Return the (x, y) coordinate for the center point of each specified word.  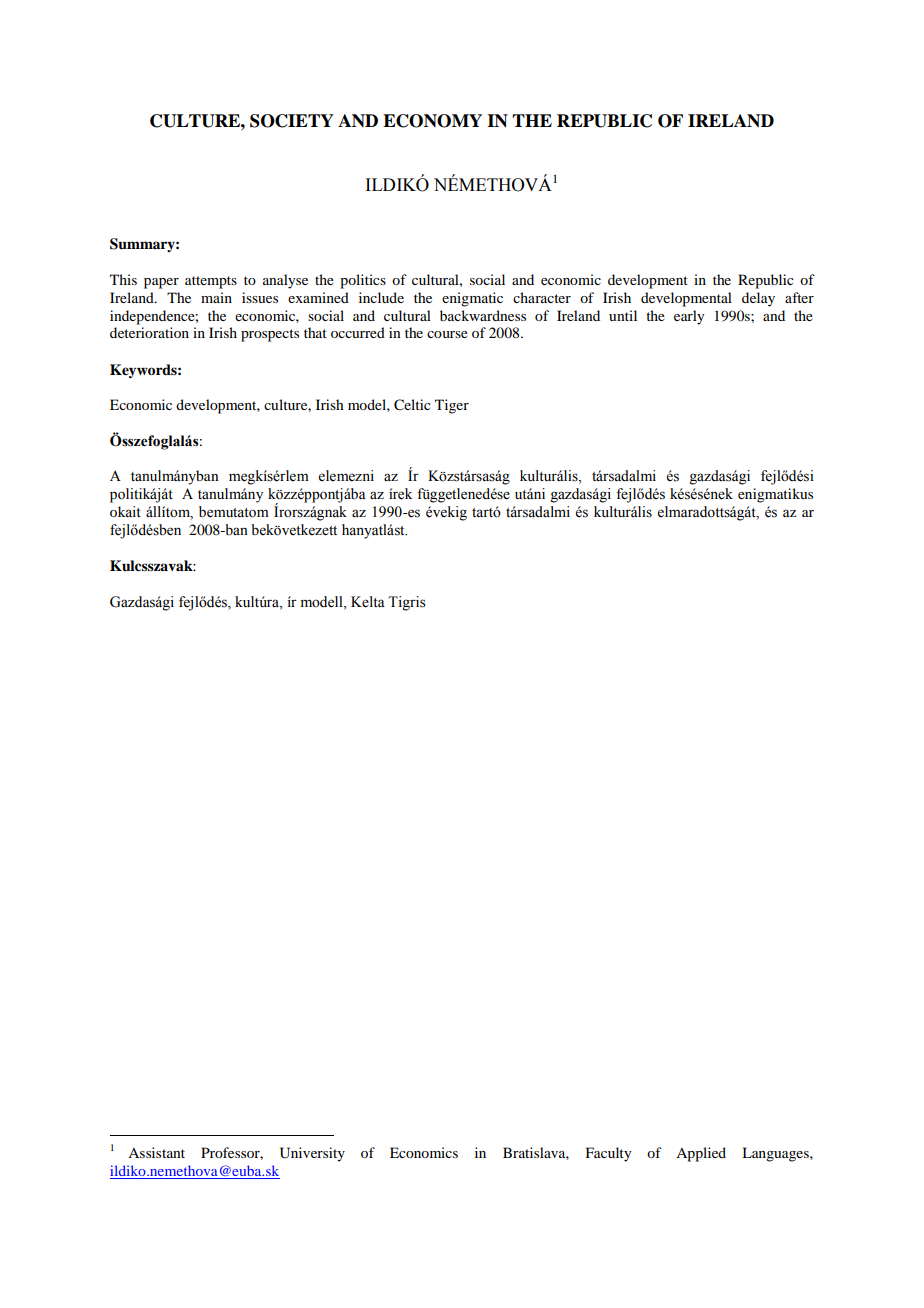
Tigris (407, 603)
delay (758, 299)
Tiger (452, 406)
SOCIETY (292, 121)
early (689, 317)
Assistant (156, 1152)
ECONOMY (432, 121)
